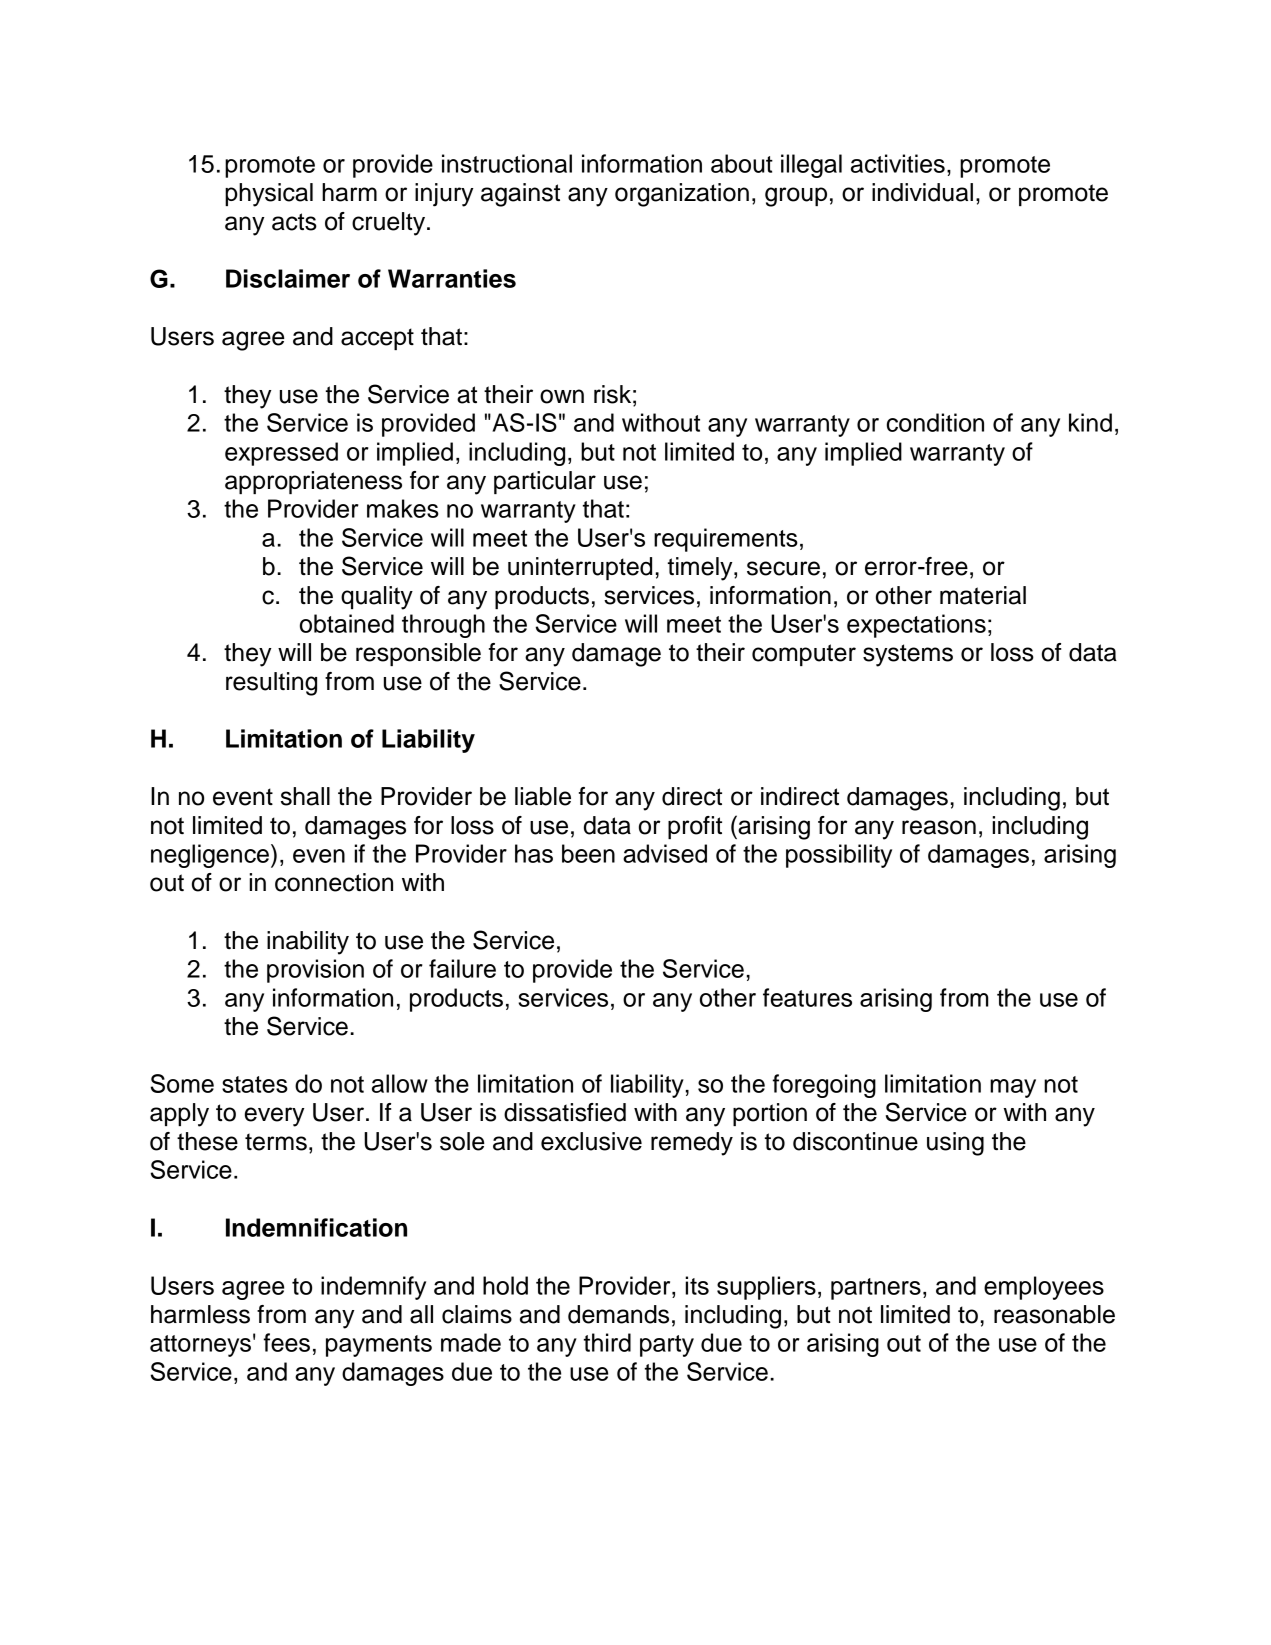 Image resolution: width=1271 pixels, height=1645 pixels. Describe the element at coordinates (543, 796) in the document. I see `liable` at that location.
